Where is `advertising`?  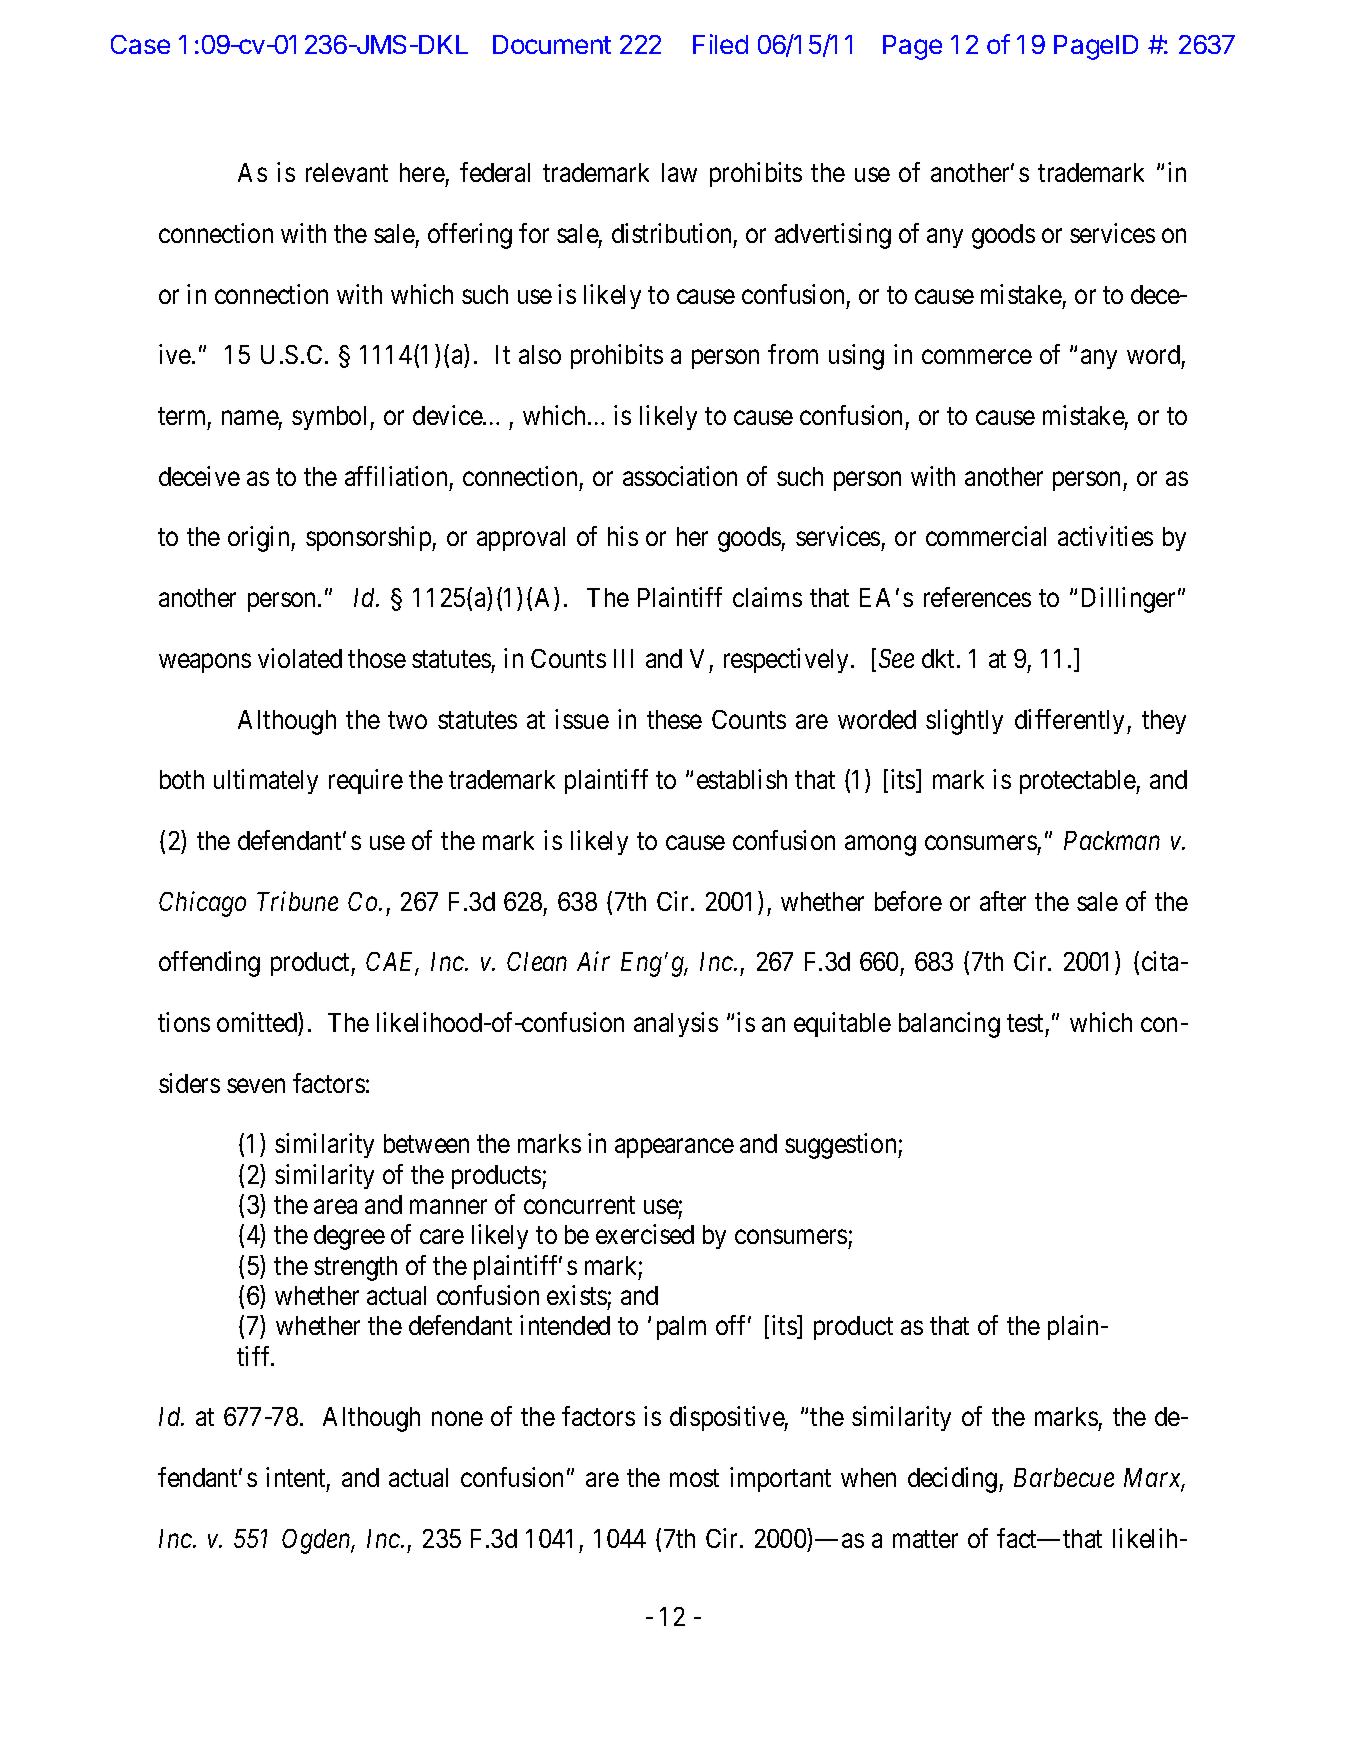
advertising is located at coordinates (833, 236).
